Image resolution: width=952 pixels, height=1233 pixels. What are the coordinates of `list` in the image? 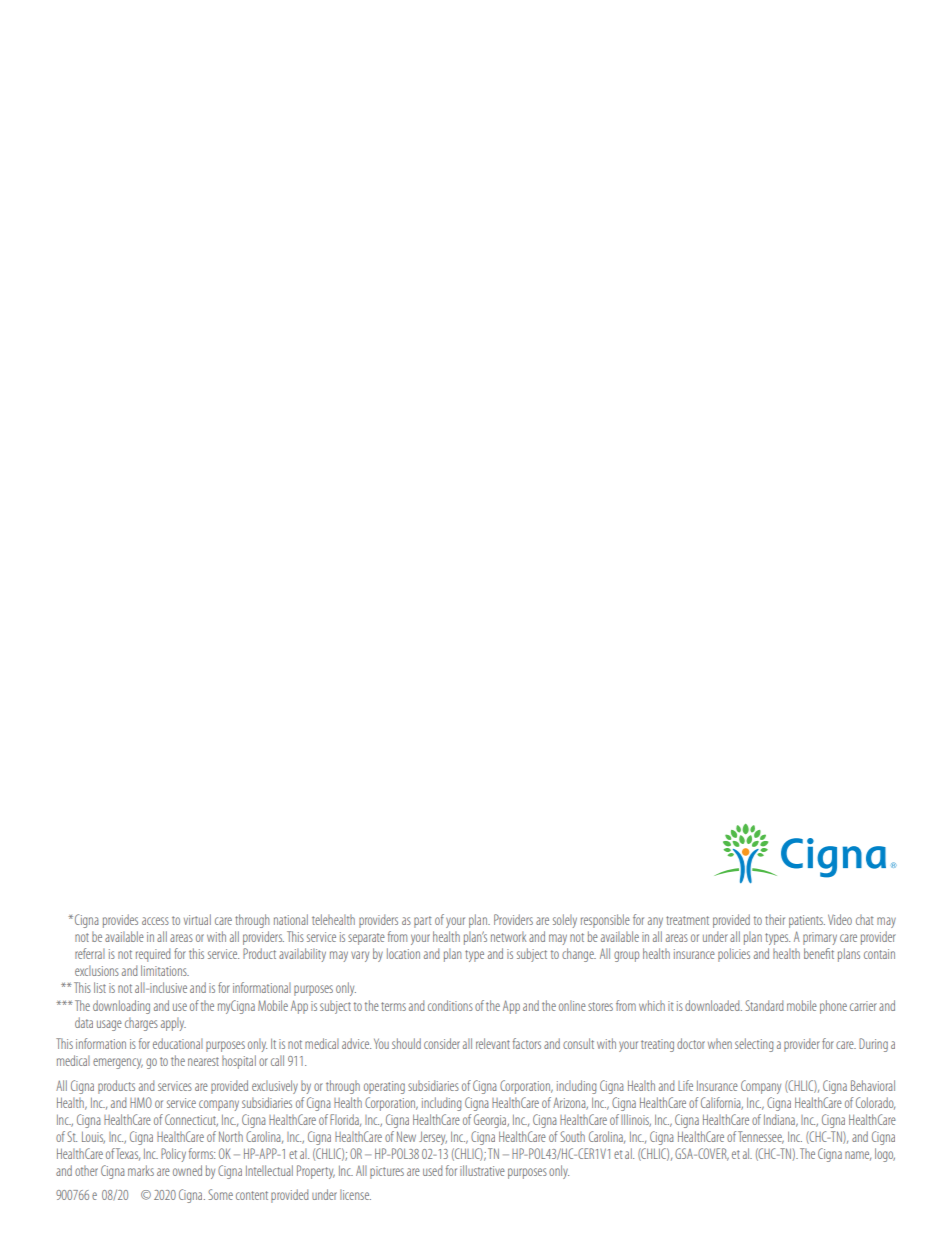 It's located at (100, 987).
